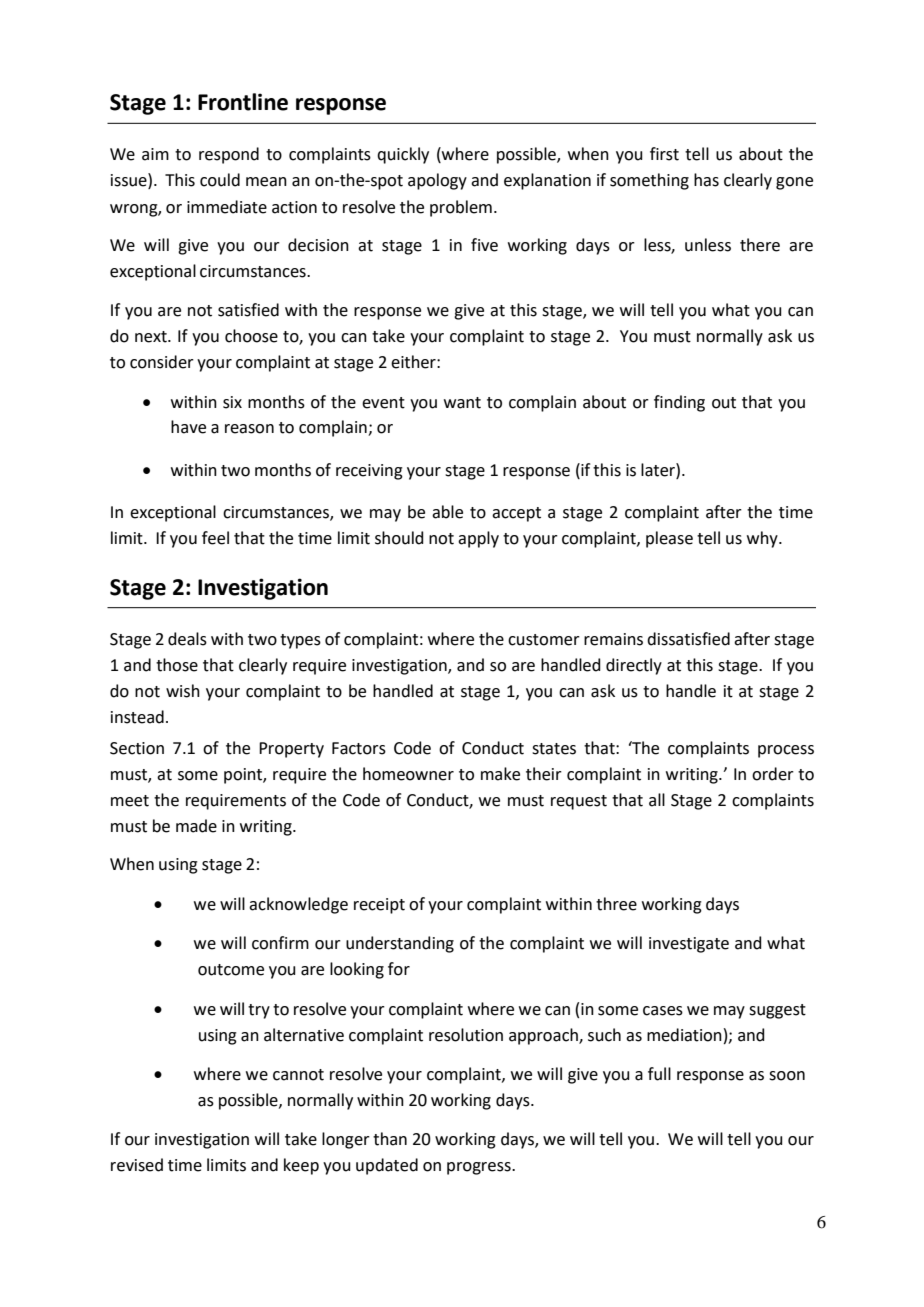  I want to click on able, so click(447, 512).
